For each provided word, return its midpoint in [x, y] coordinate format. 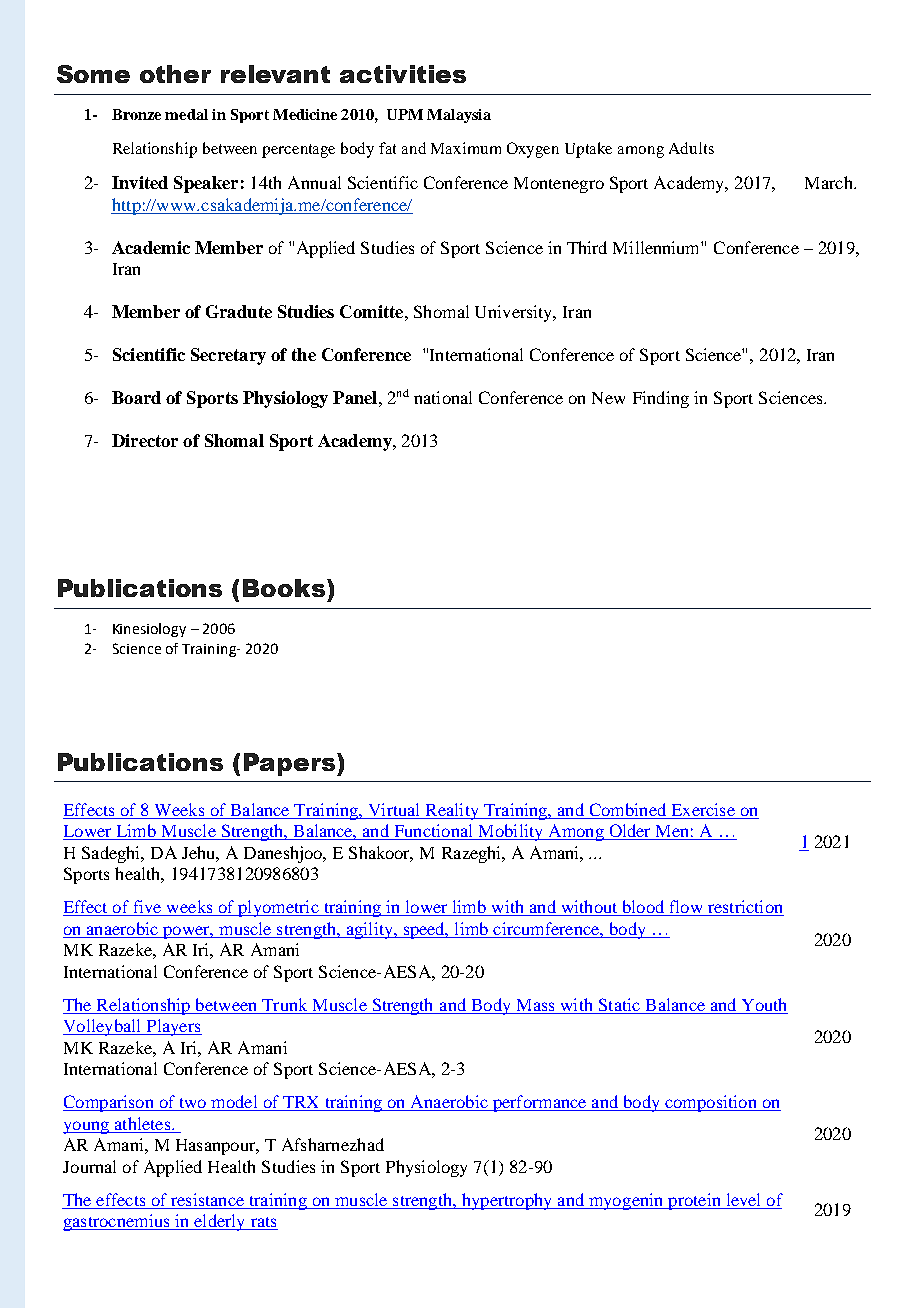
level [743, 1199]
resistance [207, 1199]
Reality [452, 811]
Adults [691, 148]
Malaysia [459, 116]
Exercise [703, 811]
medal [186, 114]
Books [285, 588]
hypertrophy [507, 1201]
